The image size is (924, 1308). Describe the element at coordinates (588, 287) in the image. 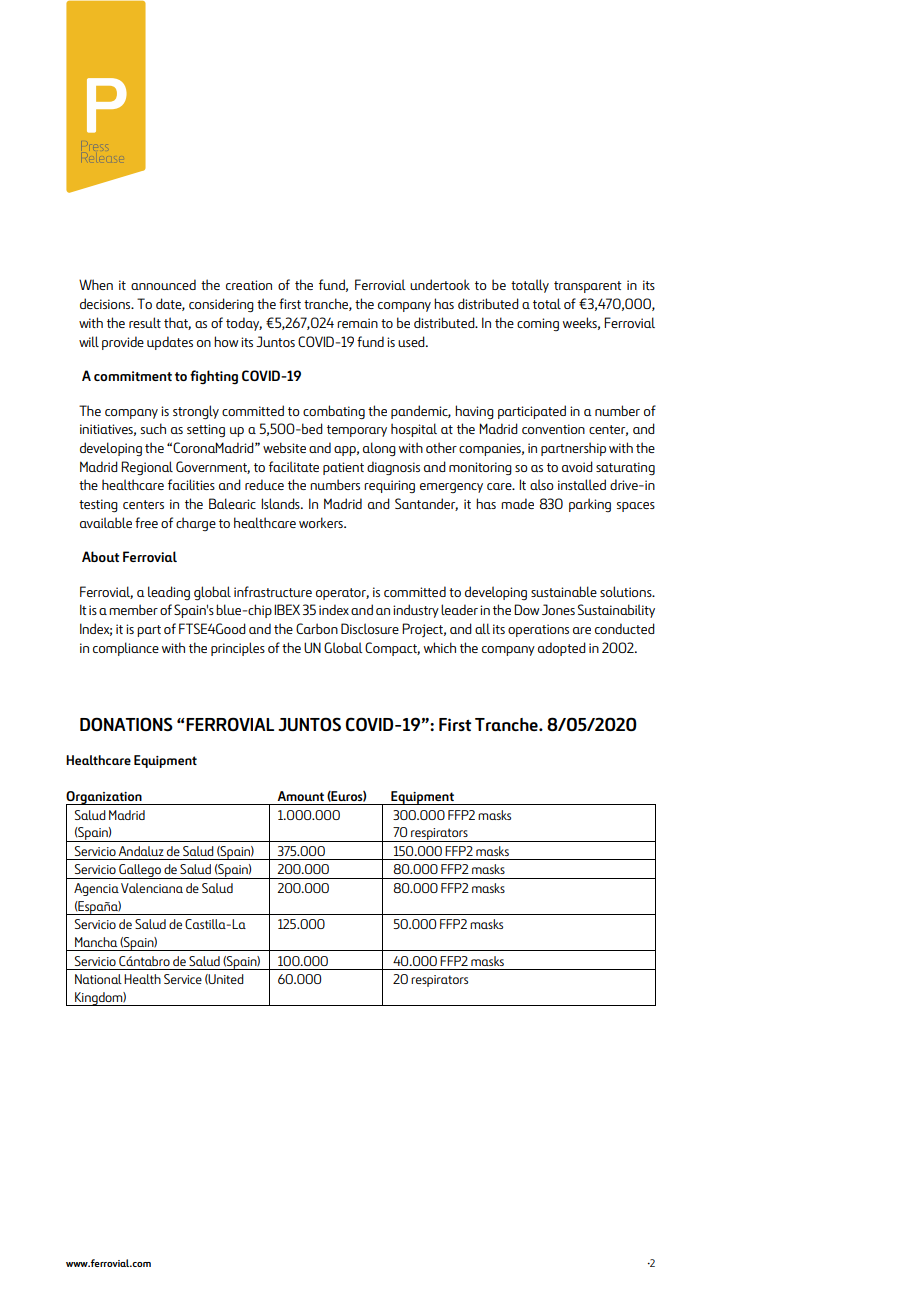

I see `transparent` at that location.
